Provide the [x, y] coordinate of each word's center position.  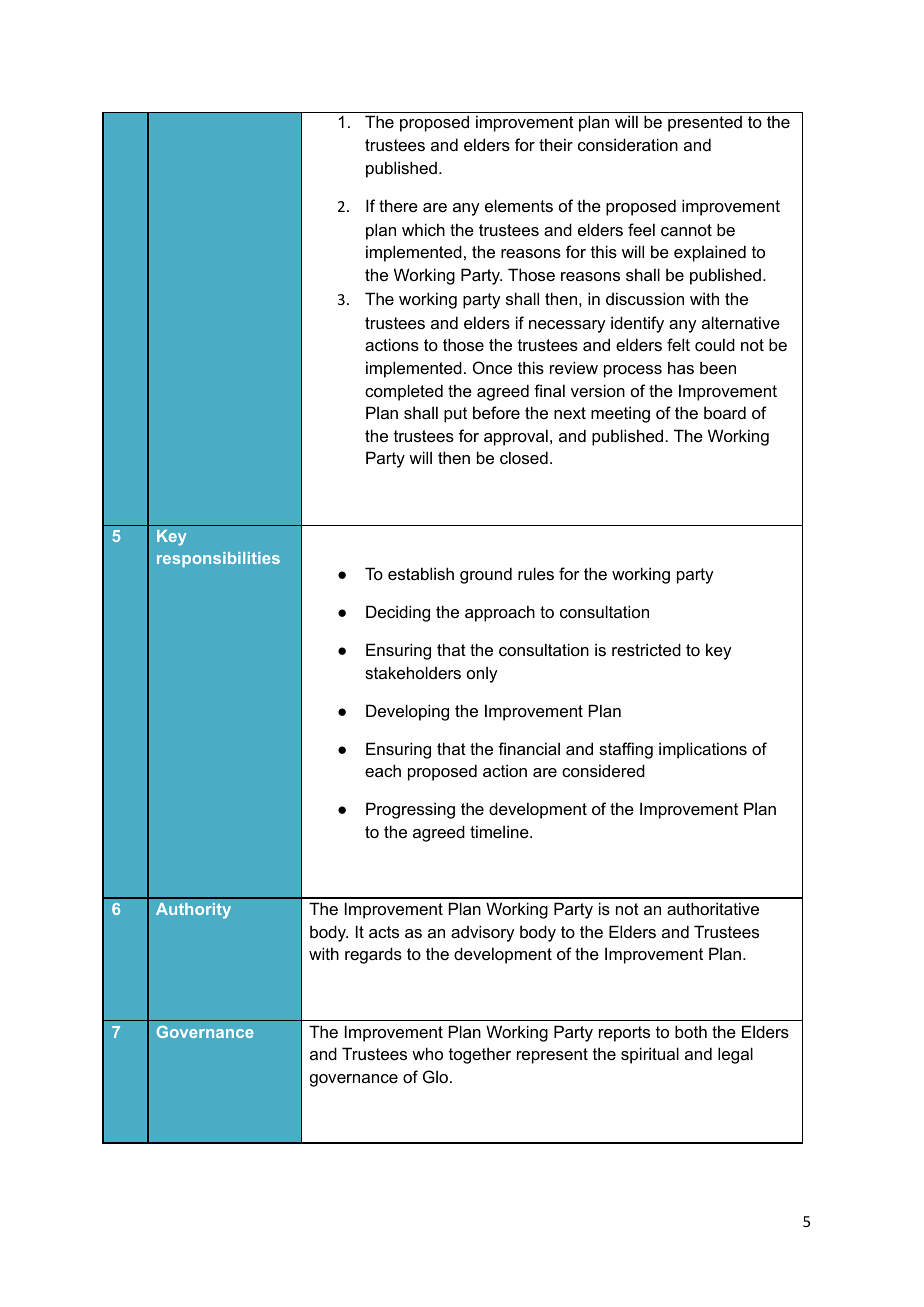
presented [705, 124]
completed [404, 392]
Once [492, 367]
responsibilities [218, 559]
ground [486, 575]
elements [519, 205]
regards [373, 955]
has [681, 367]
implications [703, 750]
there [398, 205]
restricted [646, 649]
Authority [193, 911]
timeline [500, 831]
